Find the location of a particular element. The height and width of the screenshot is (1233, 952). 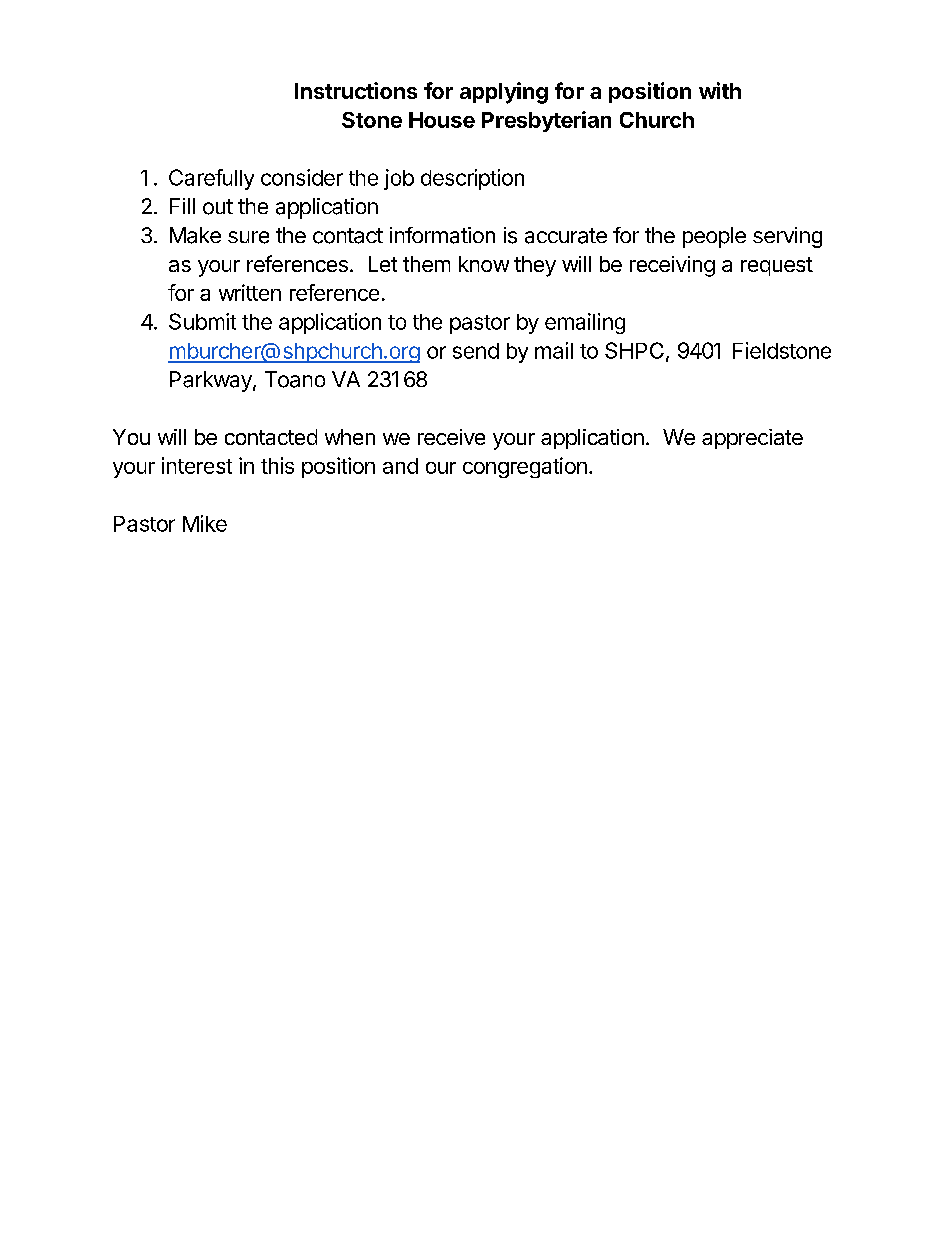

with is located at coordinates (720, 90).
